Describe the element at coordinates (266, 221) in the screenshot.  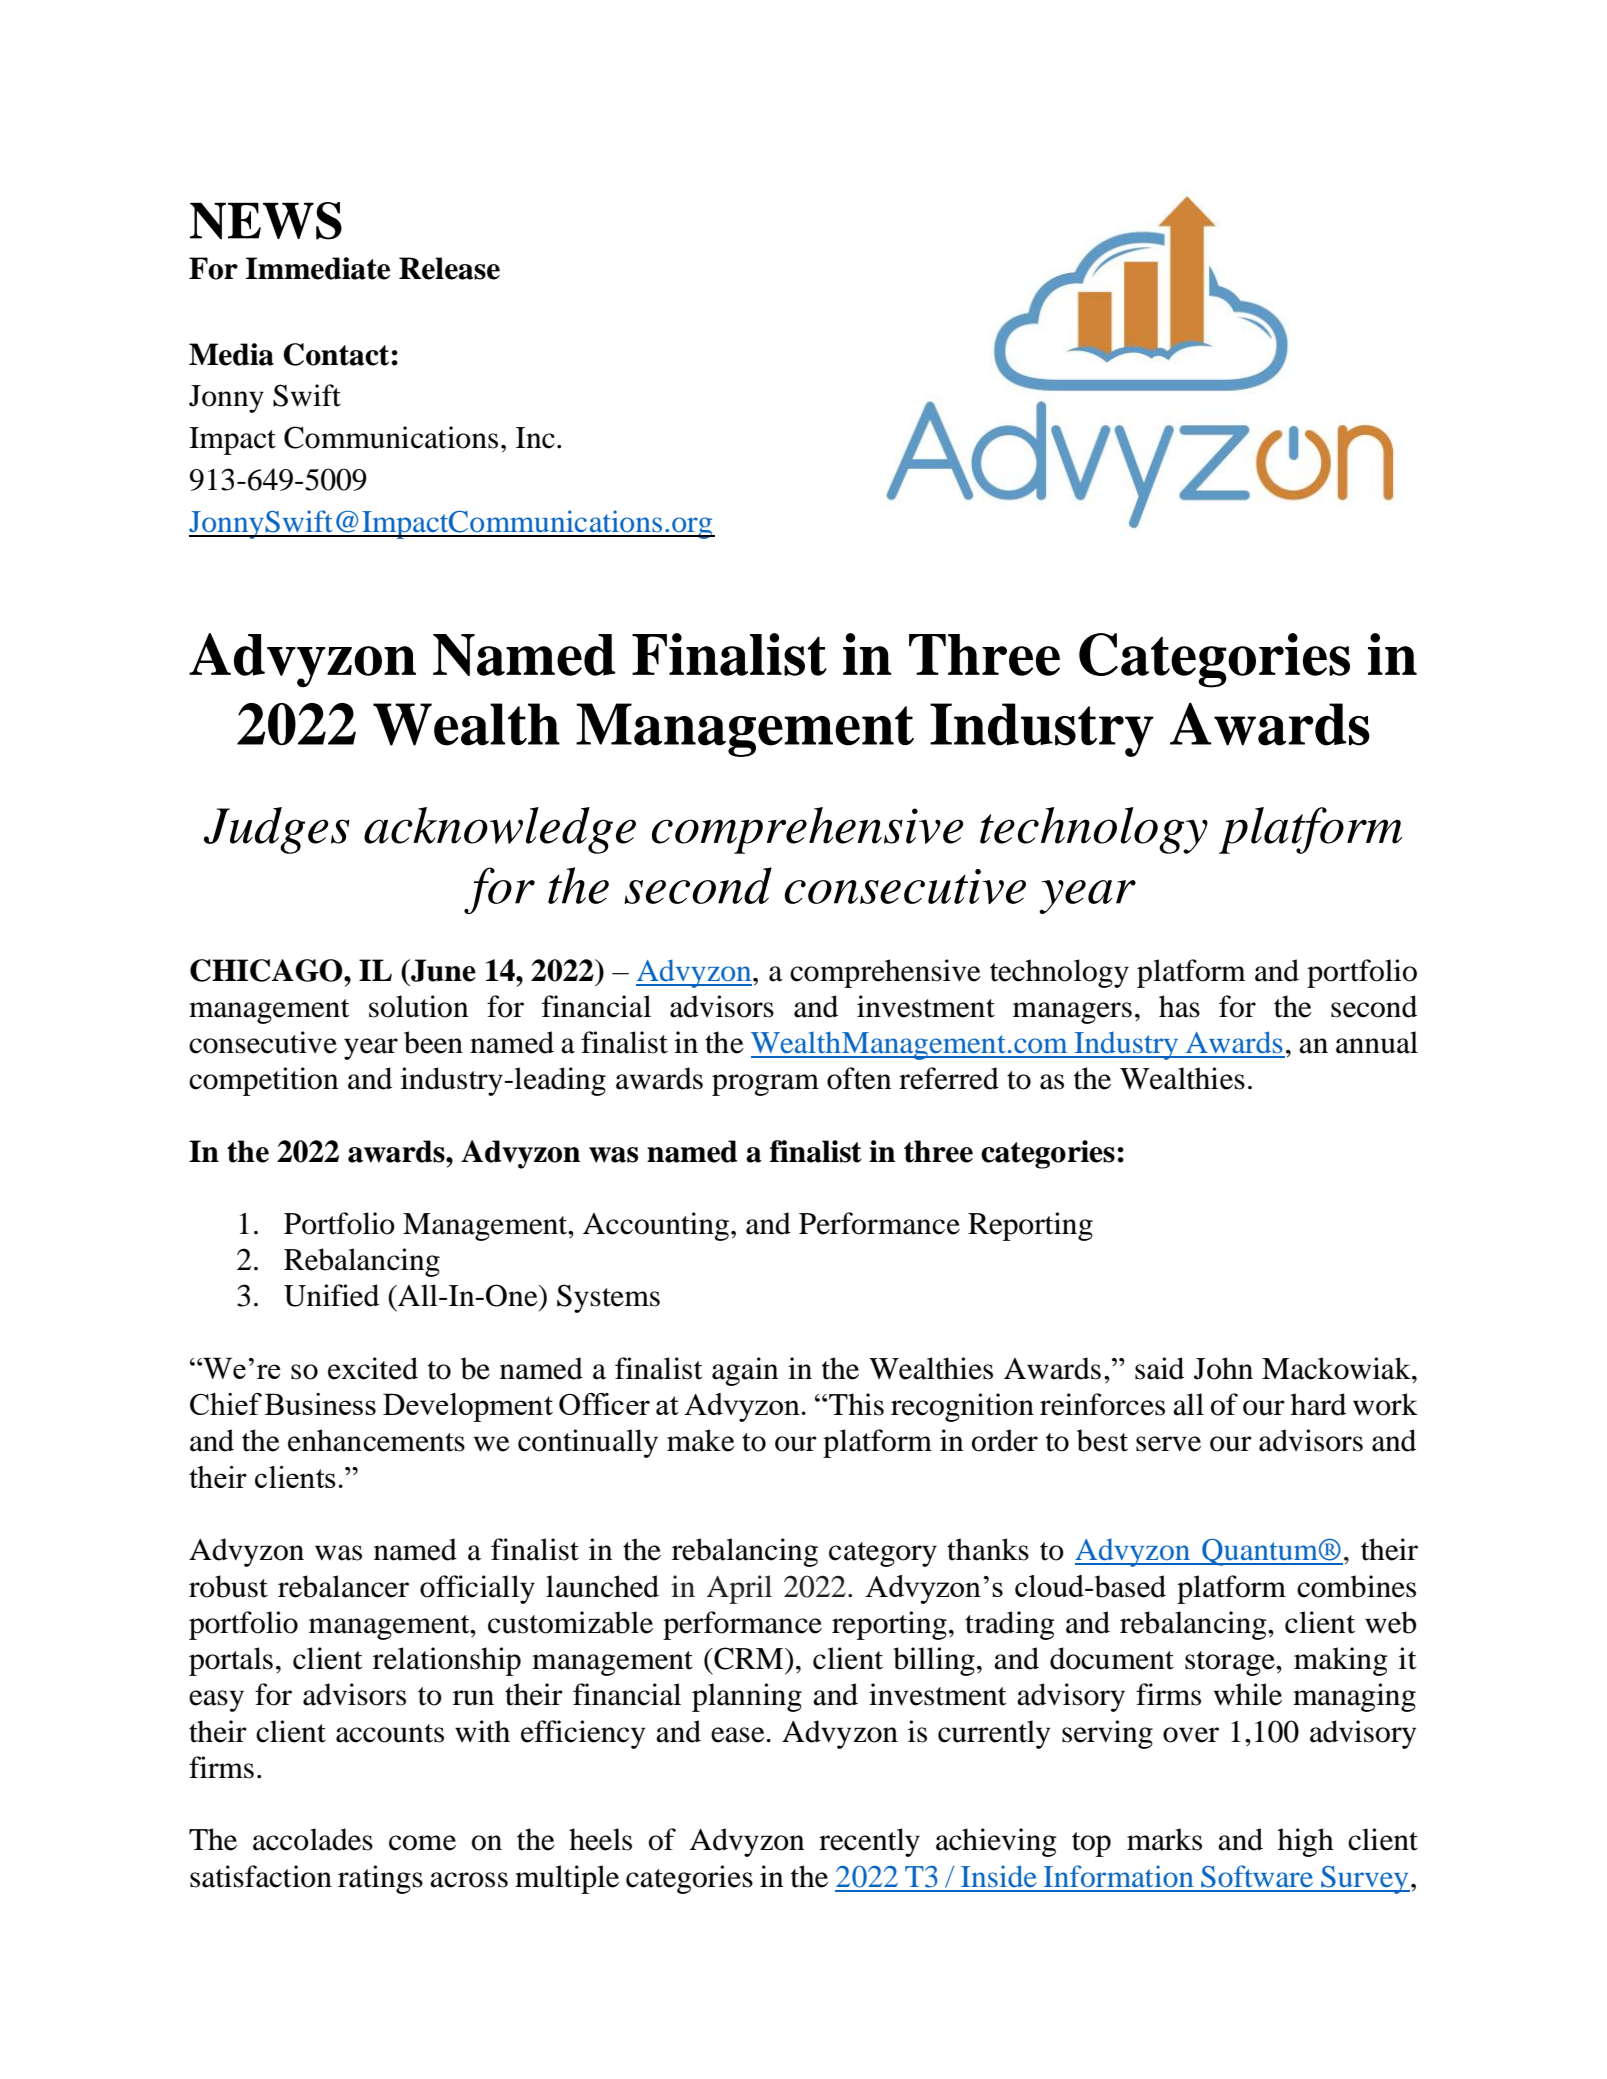
I see `NEWS` at that location.
